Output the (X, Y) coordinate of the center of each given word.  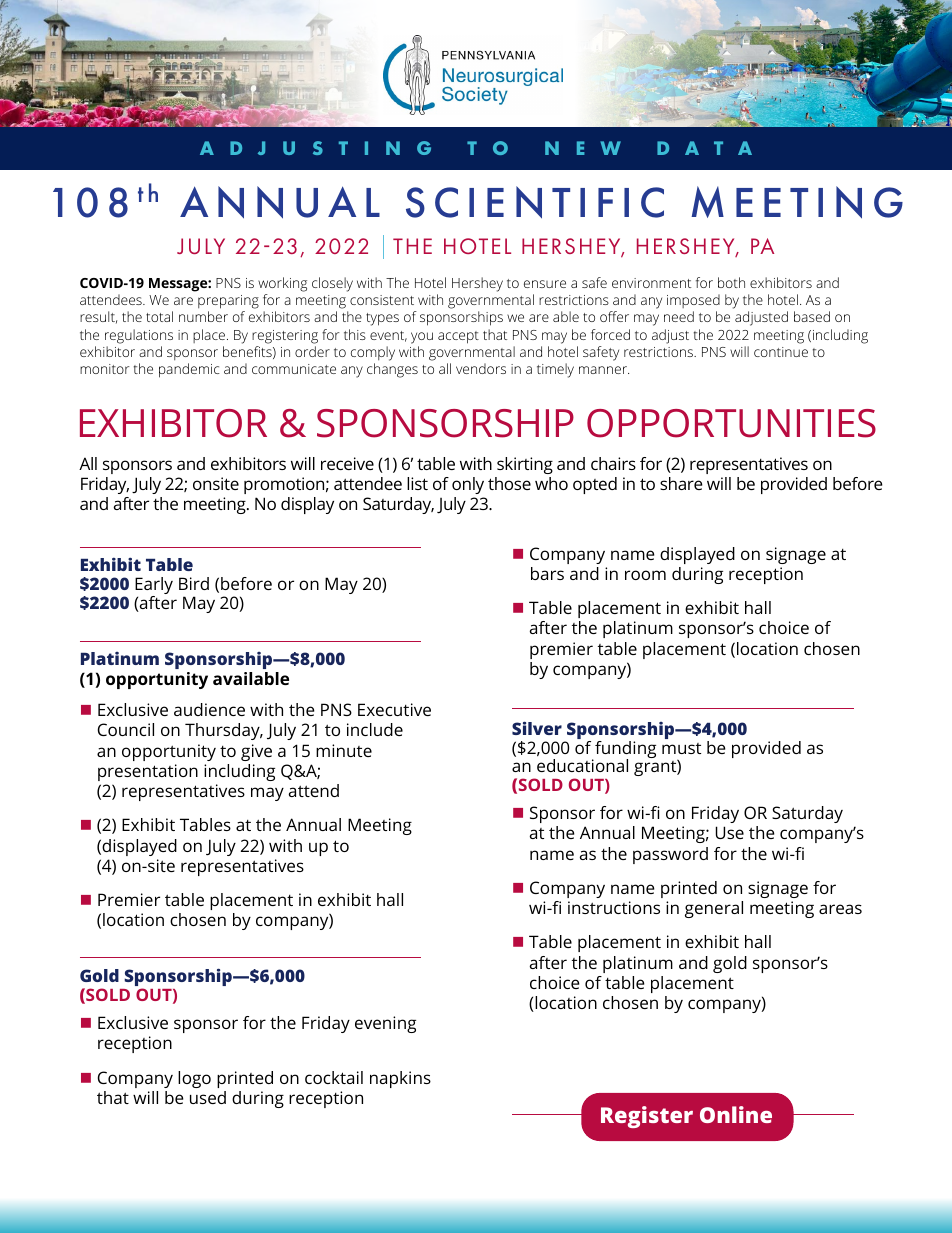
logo (194, 1079)
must (681, 748)
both (731, 282)
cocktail (334, 1077)
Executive (394, 709)
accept (458, 337)
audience (209, 709)
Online (736, 1114)
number (203, 316)
